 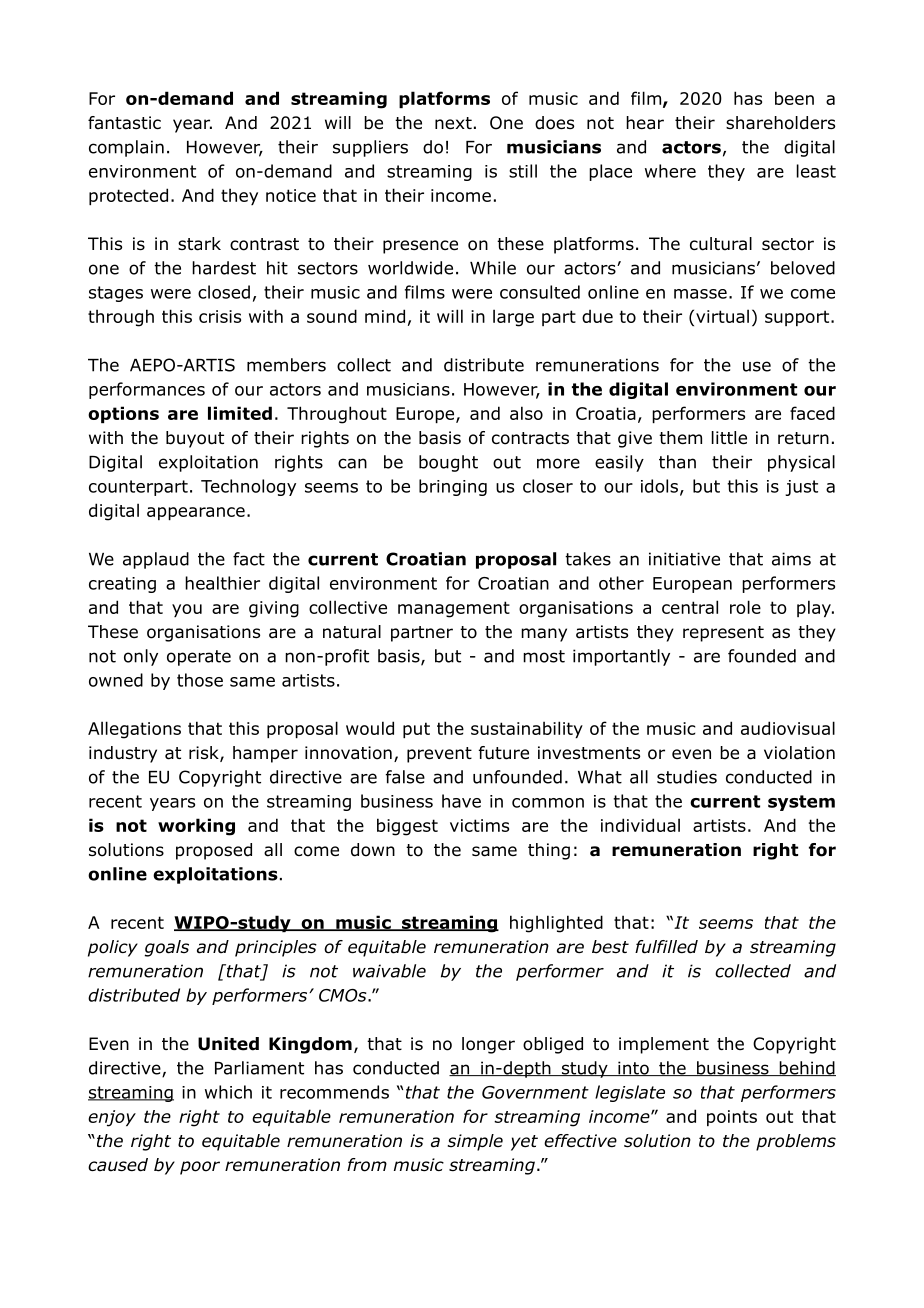 What do you see at coordinates (780, 123) in the screenshot?
I see `shareholders` at bounding box center [780, 123].
